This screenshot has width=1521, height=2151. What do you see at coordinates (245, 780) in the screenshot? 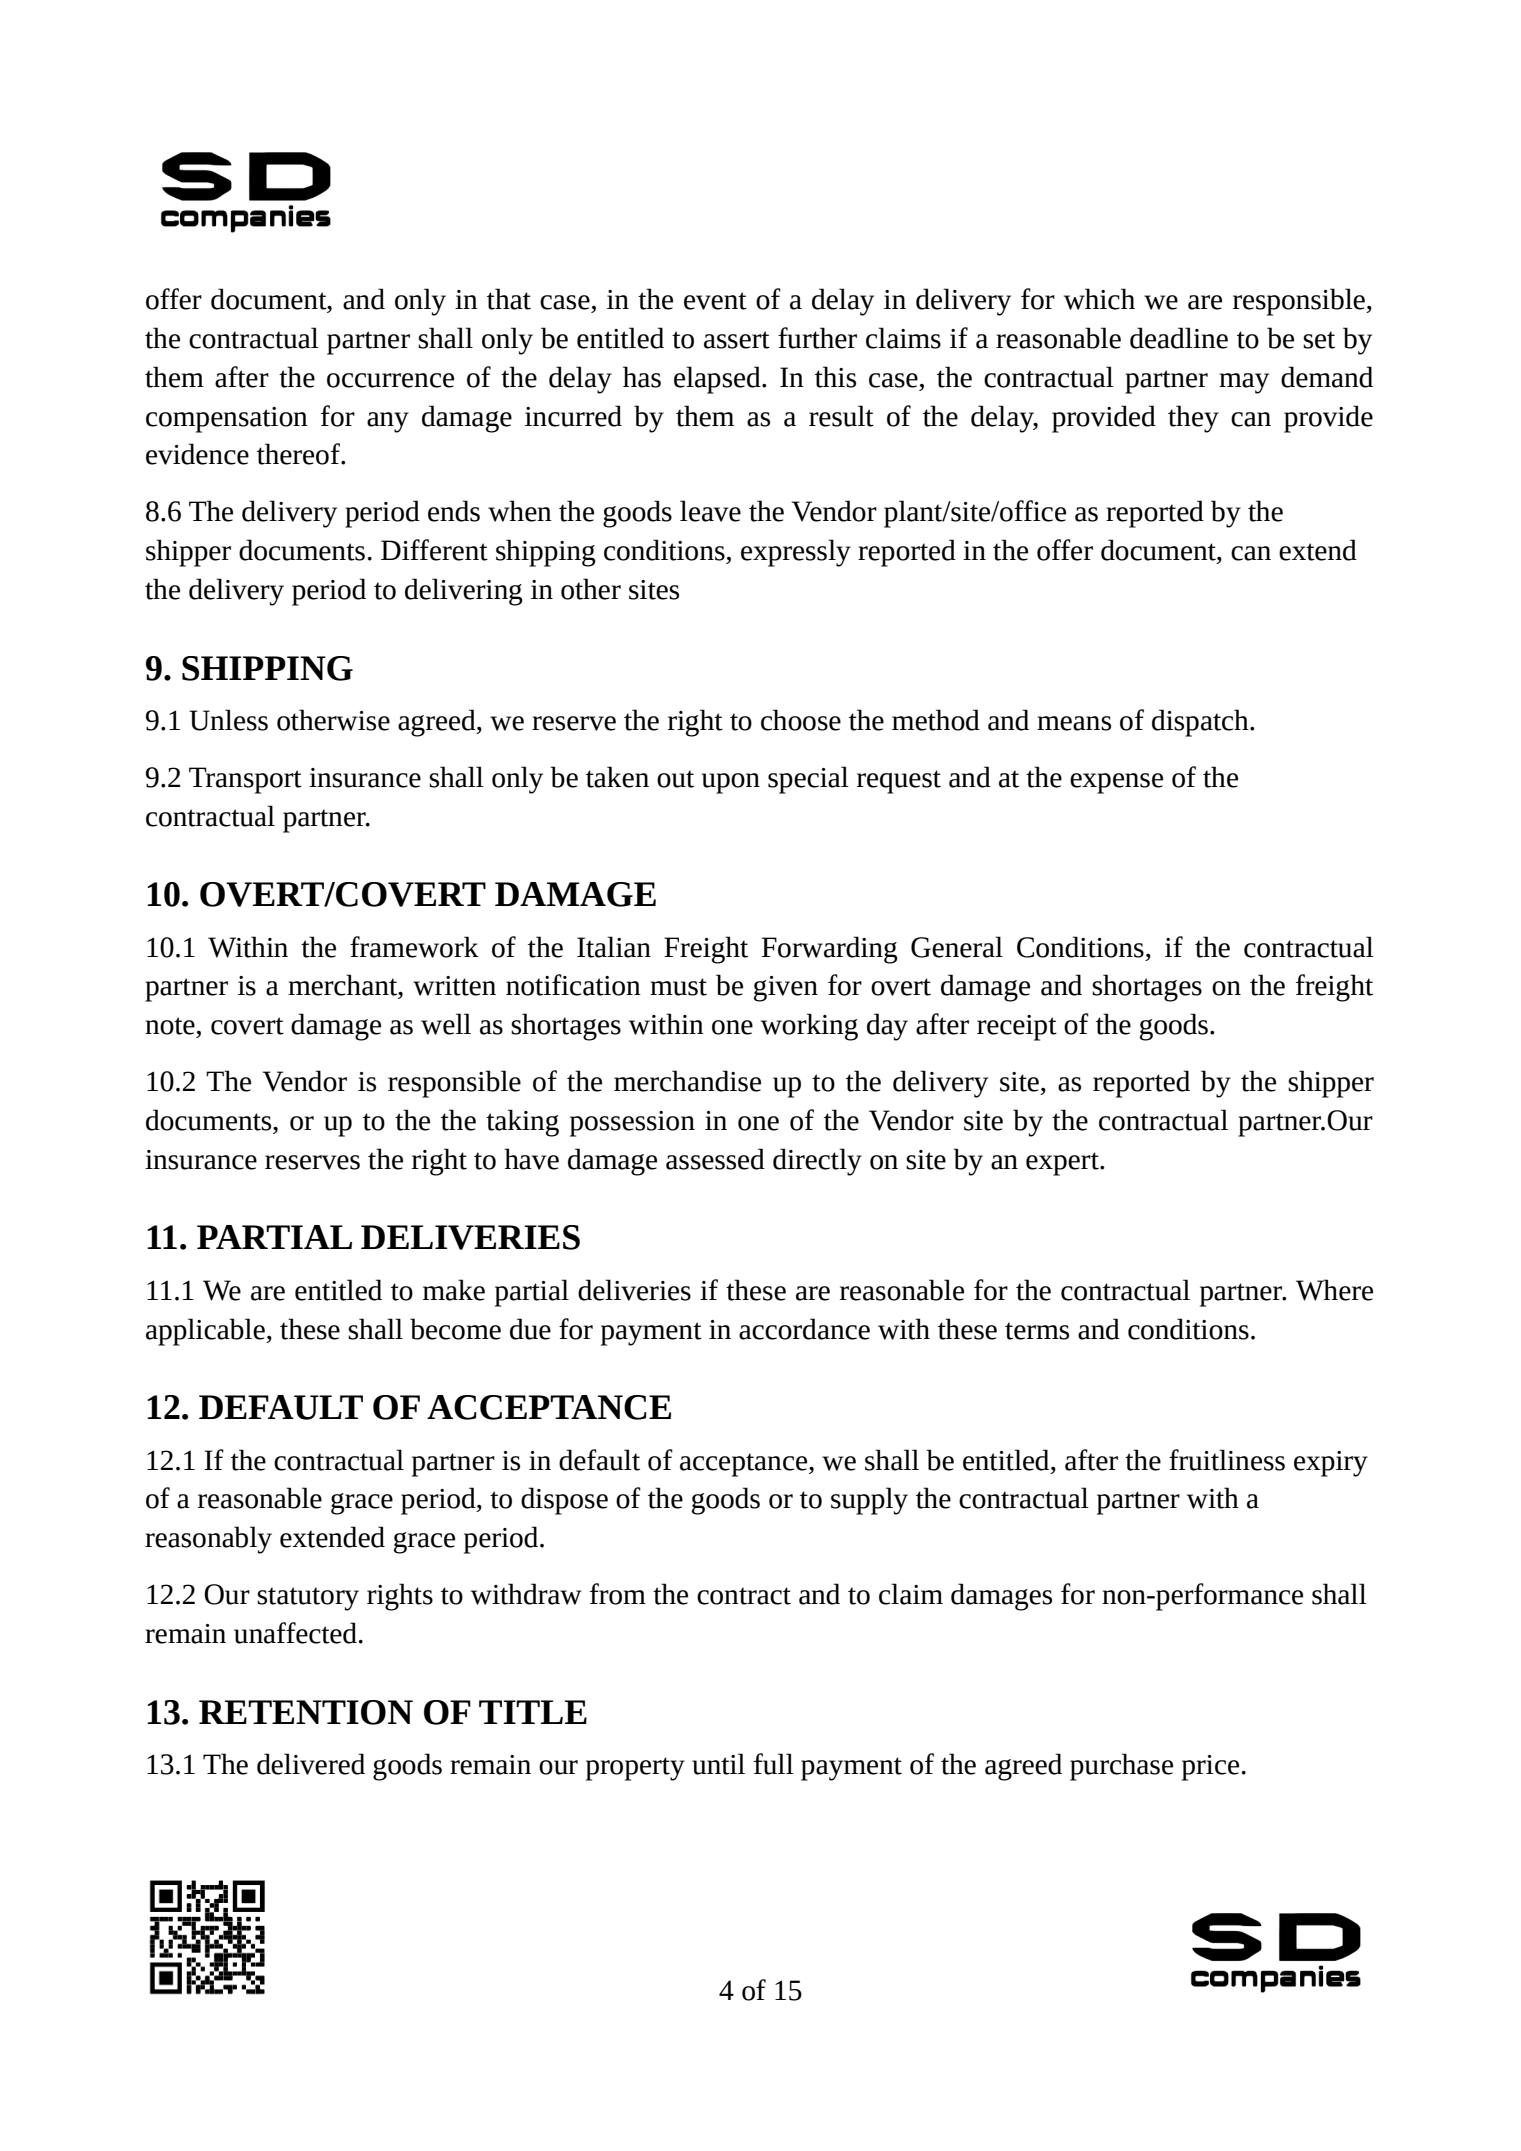
I see `Transport` at bounding box center [245, 780].
